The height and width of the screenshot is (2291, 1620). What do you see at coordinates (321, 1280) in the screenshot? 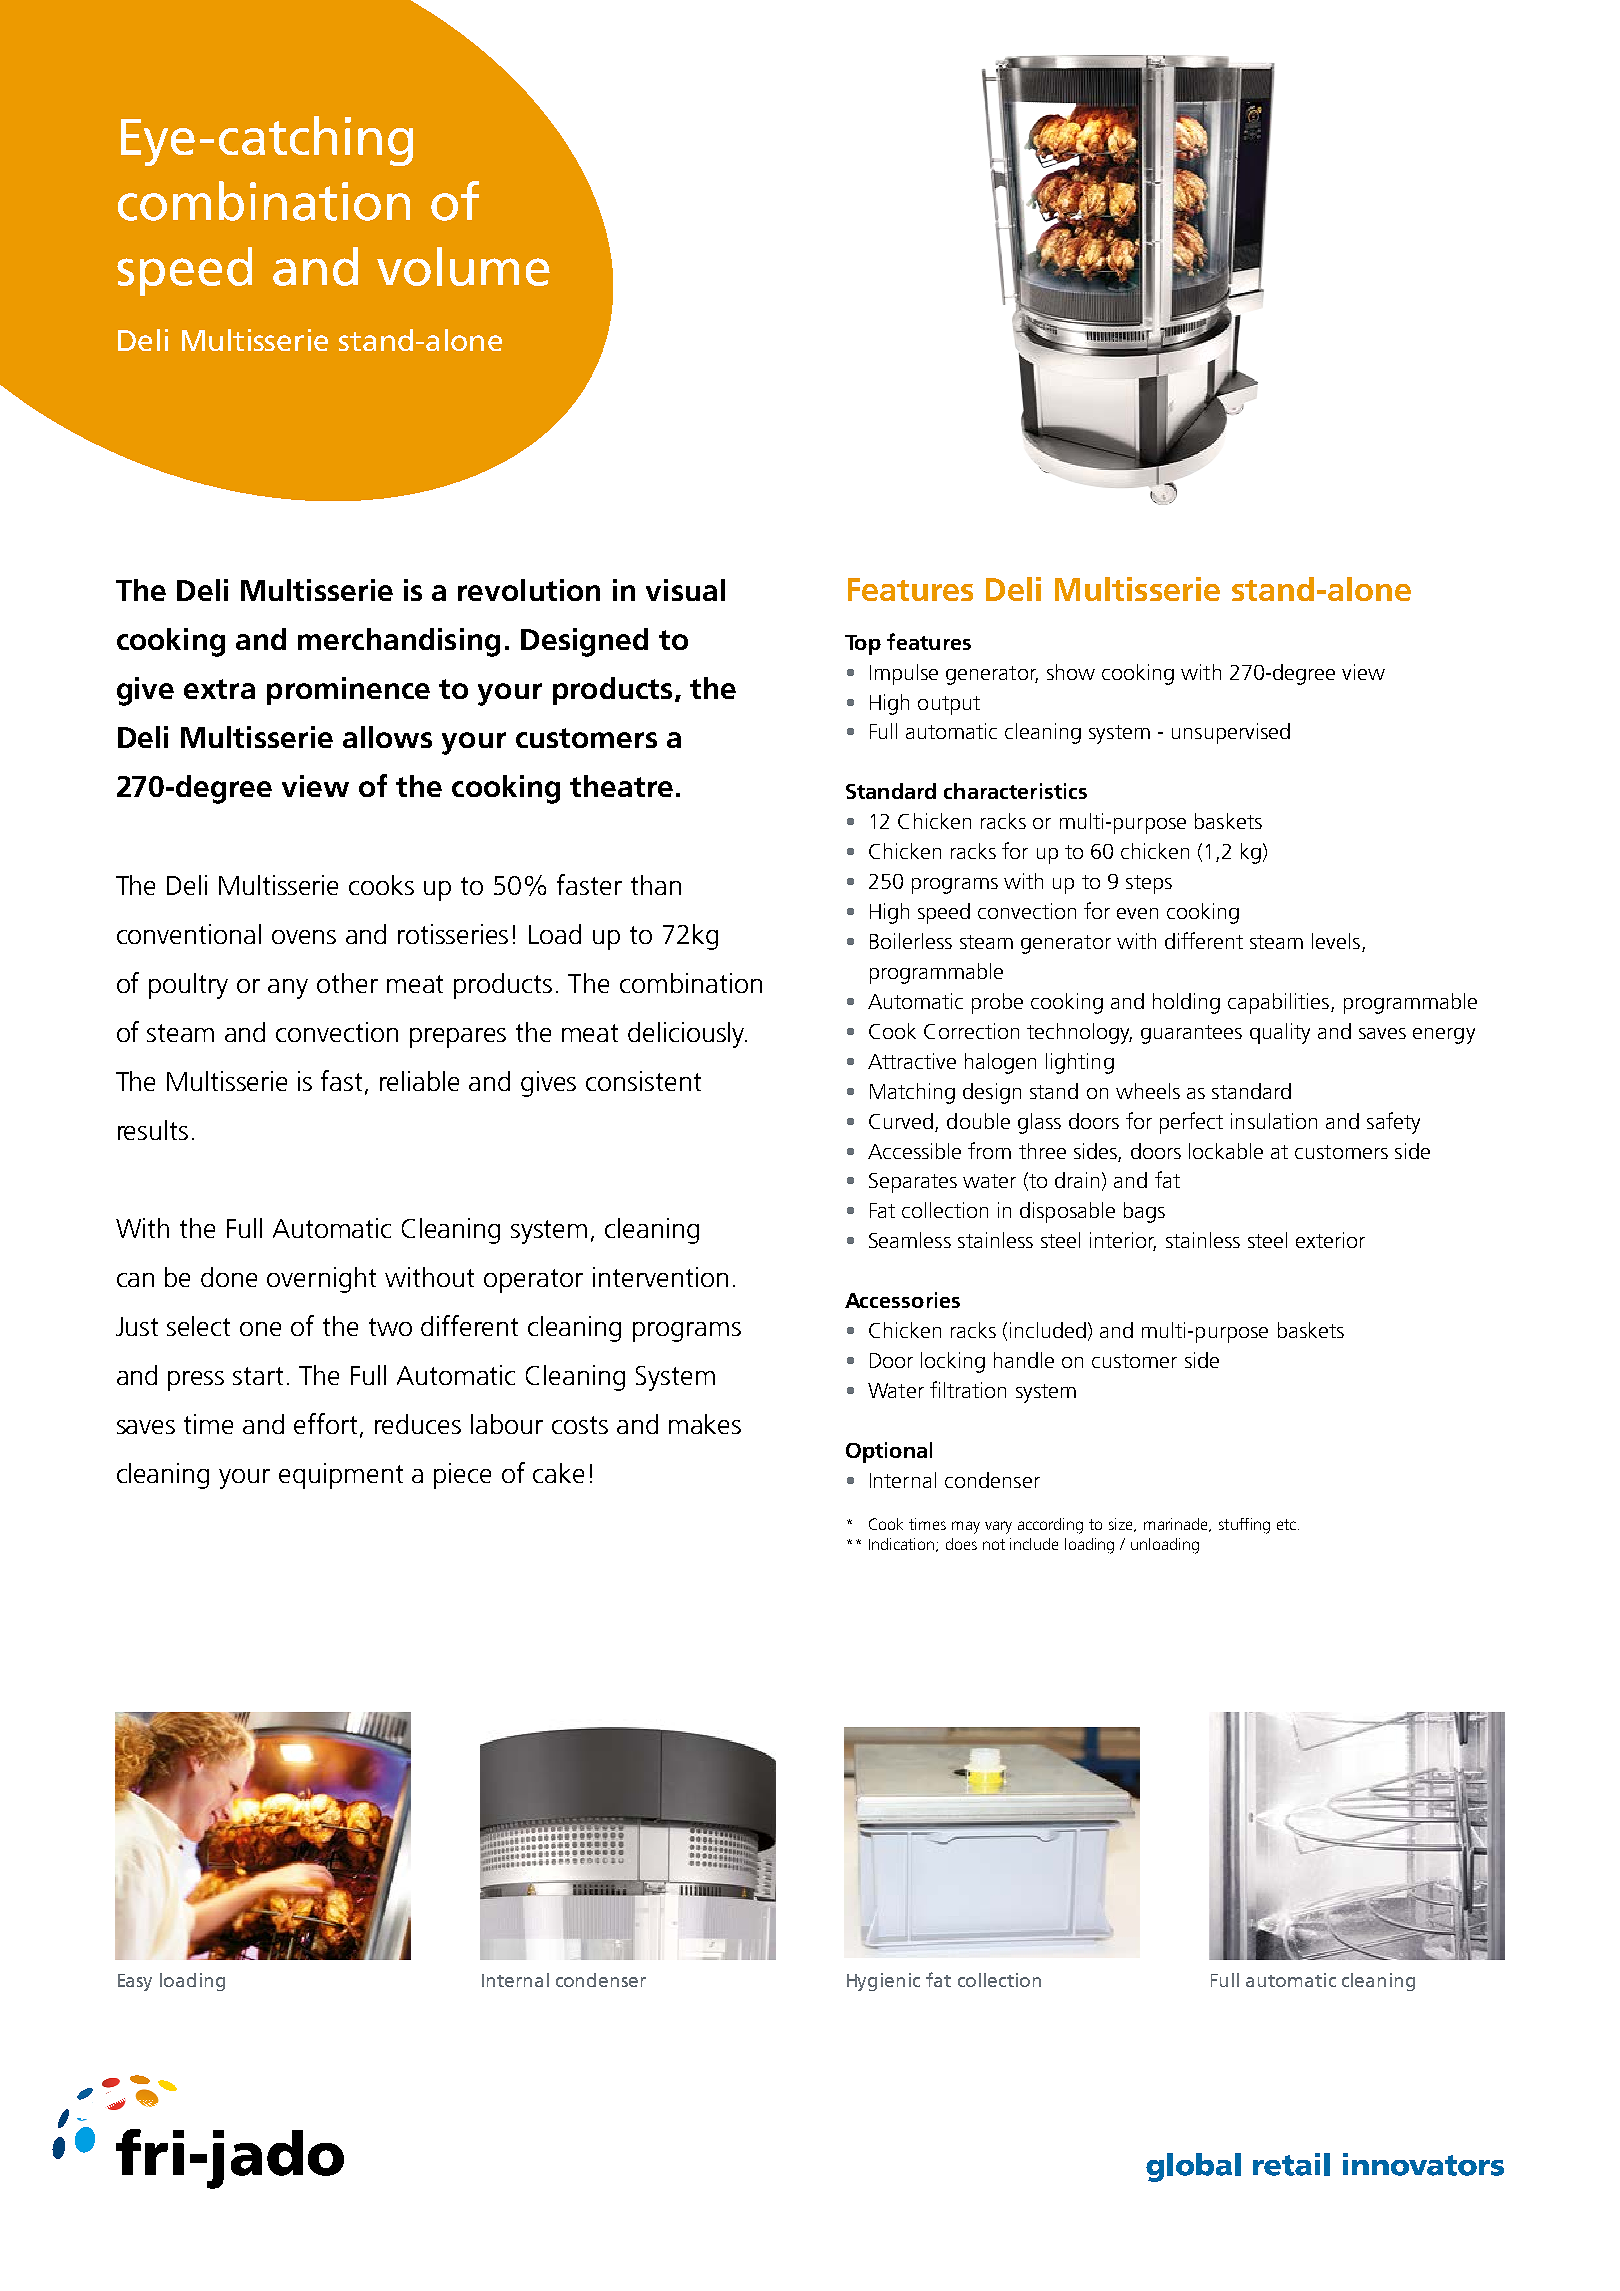
I see `overnight` at bounding box center [321, 1280].
